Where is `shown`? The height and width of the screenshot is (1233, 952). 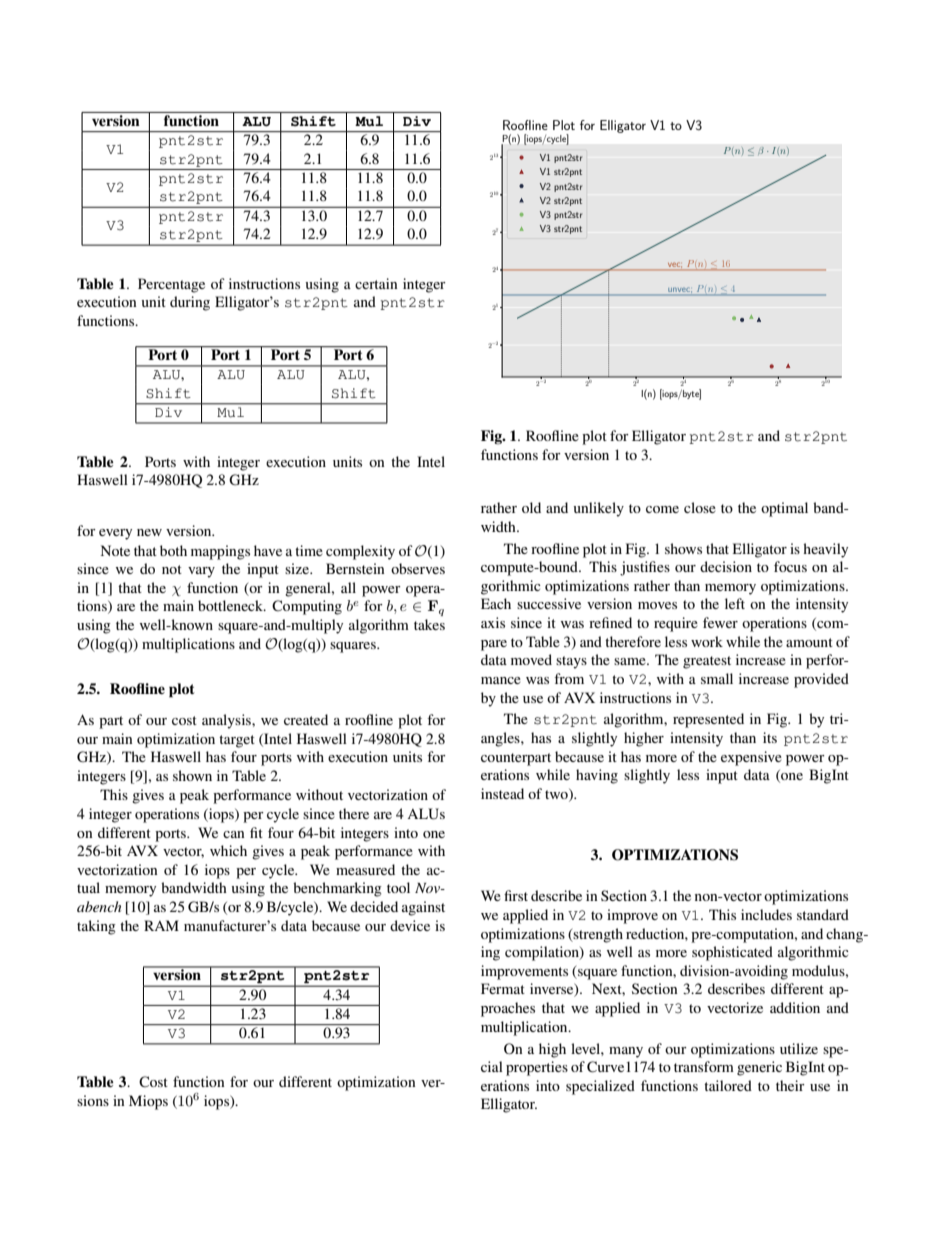 shown is located at coordinates (192, 775).
